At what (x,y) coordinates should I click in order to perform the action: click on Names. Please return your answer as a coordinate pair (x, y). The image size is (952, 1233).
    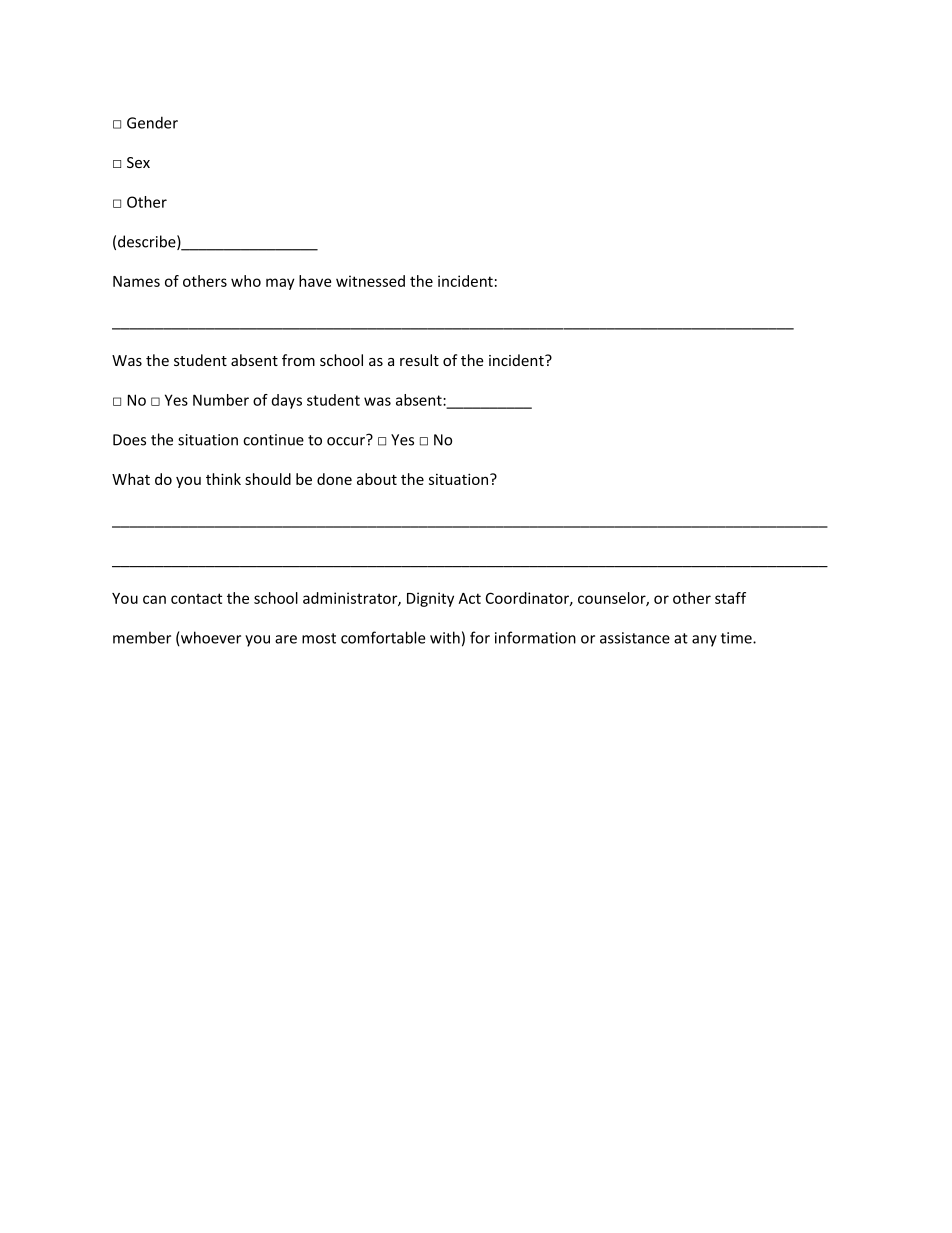
    Looking at the image, I should click on (136, 281).
